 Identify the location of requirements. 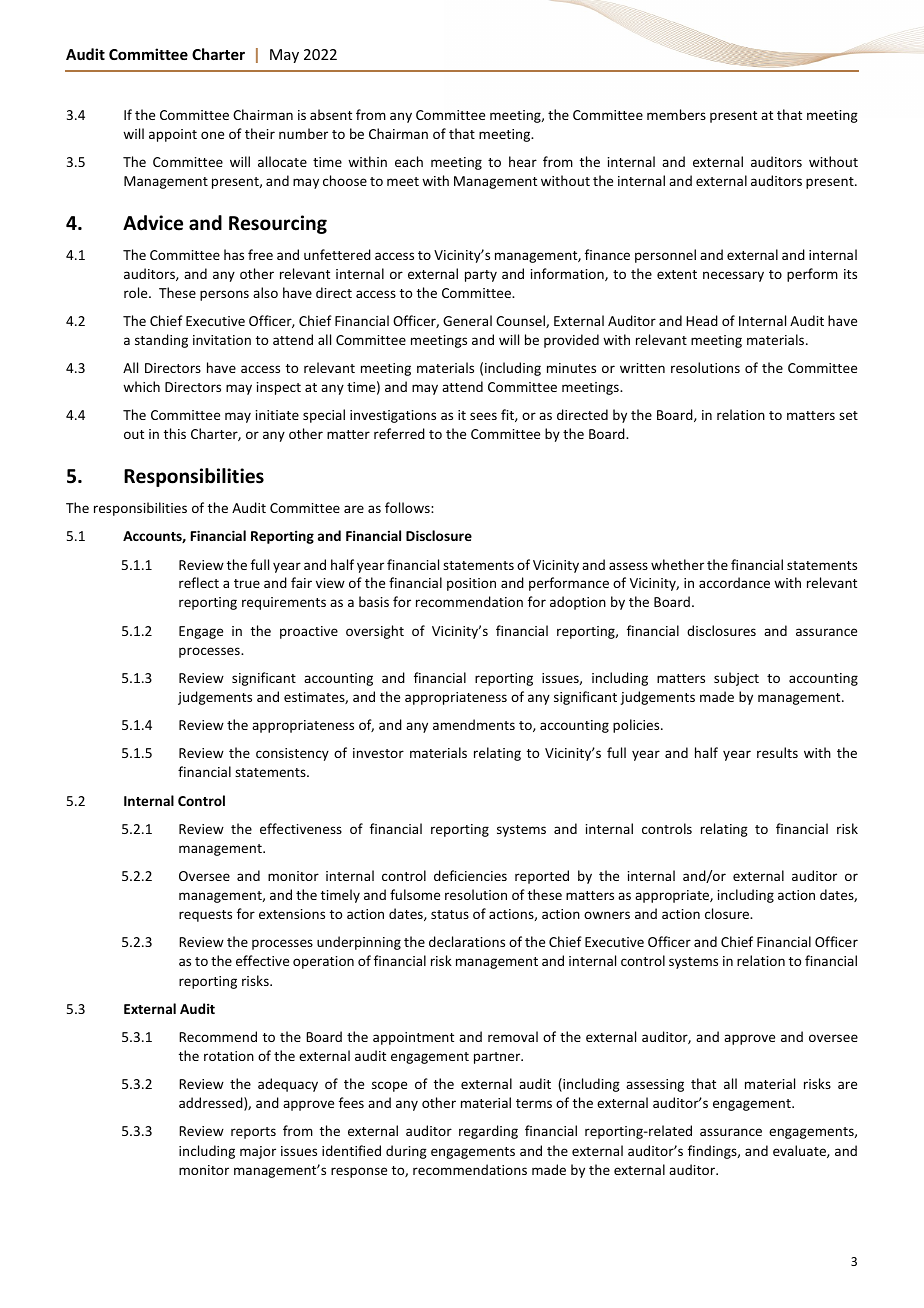
(284, 603).
